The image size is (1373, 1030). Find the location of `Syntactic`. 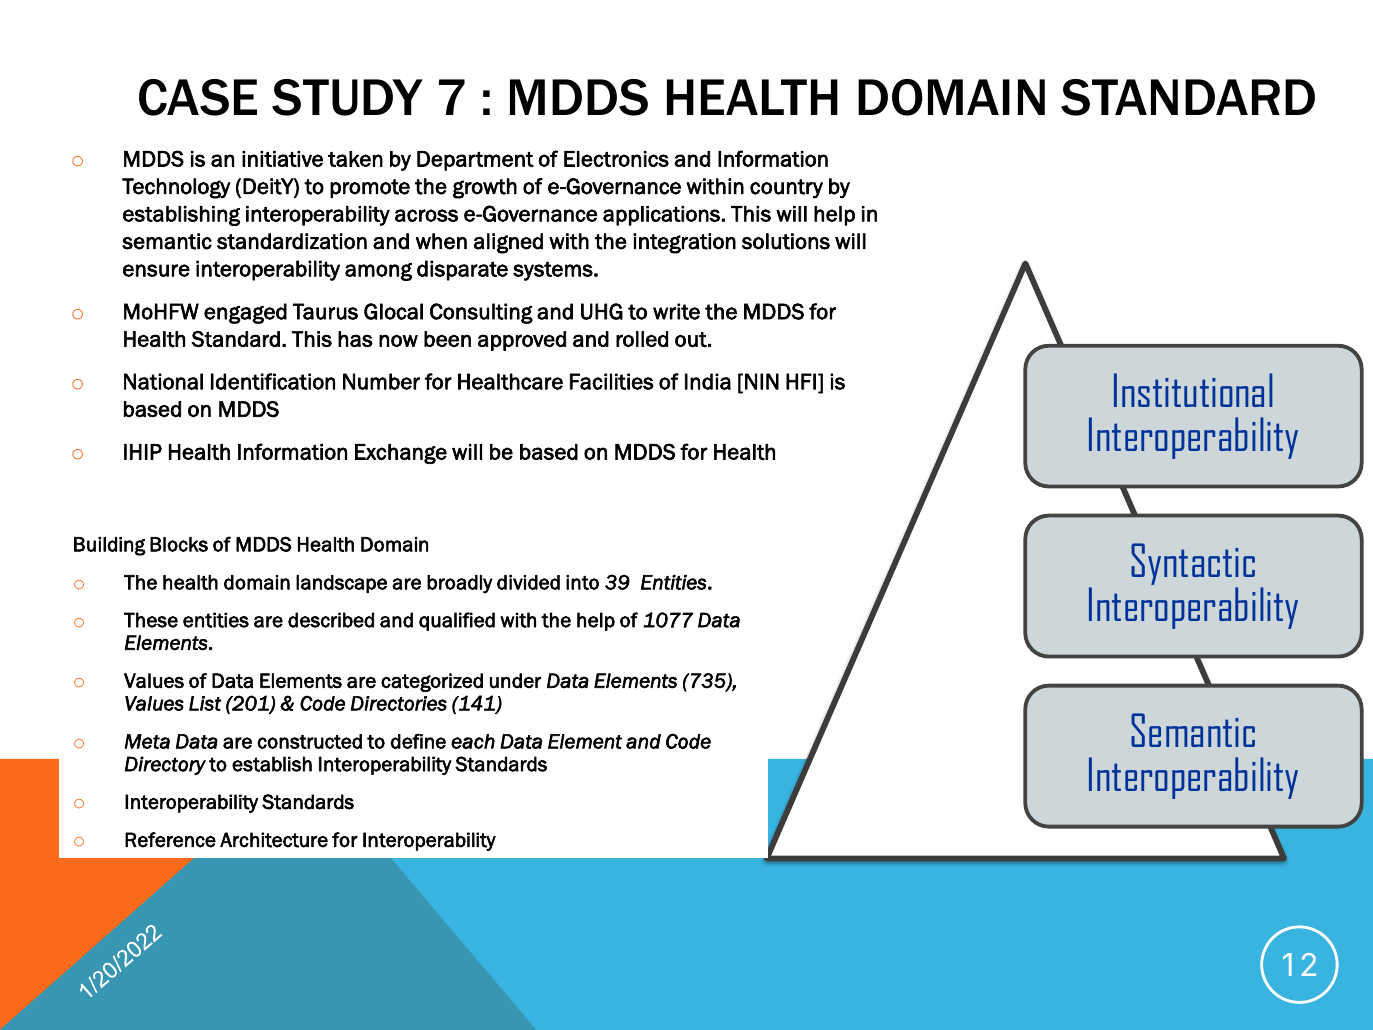

Syntactic is located at coordinates (1193, 565).
